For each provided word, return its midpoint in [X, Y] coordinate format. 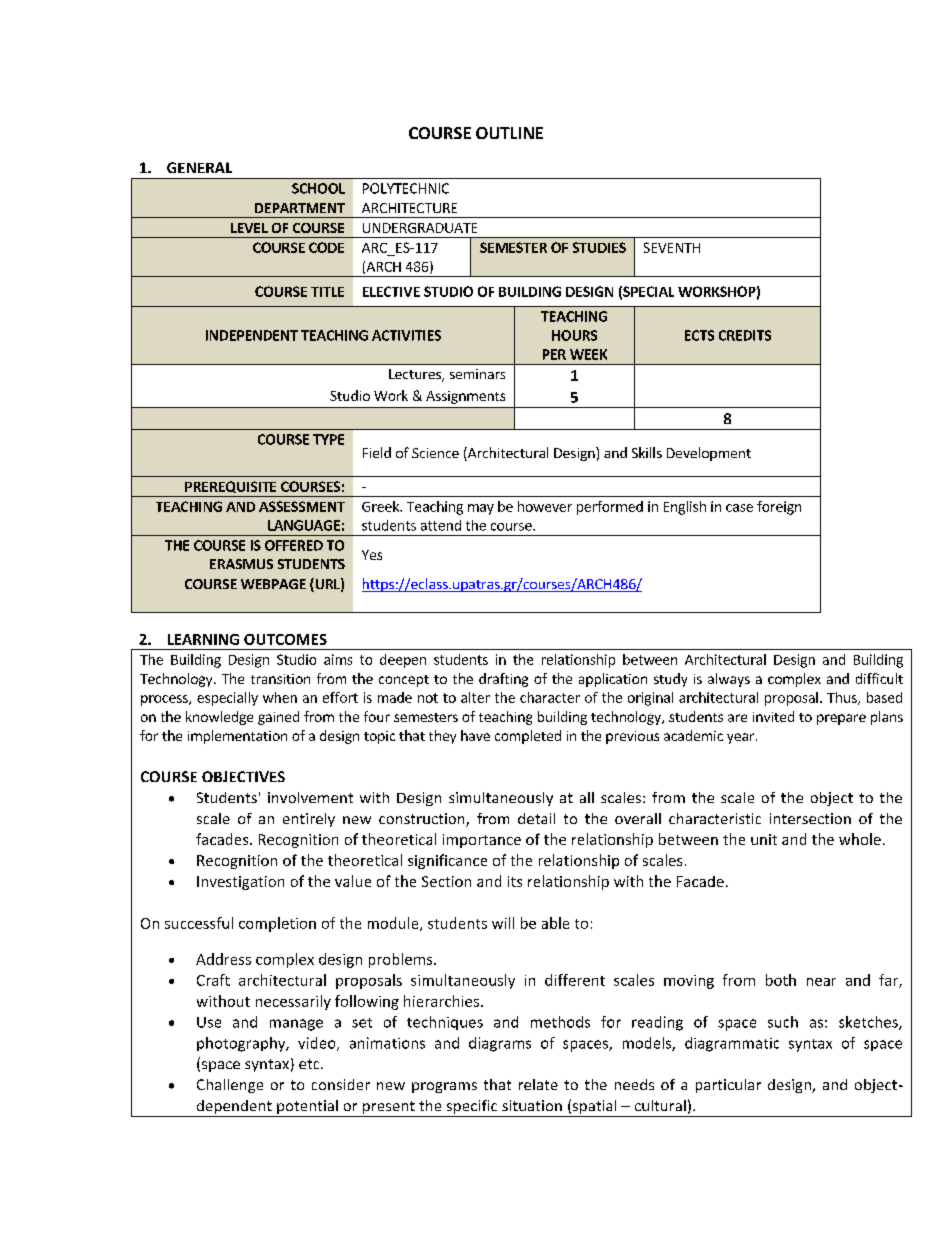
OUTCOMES [285, 639]
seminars [477, 374]
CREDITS [745, 335]
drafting [503, 680]
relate [538, 1084]
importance [482, 841]
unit [764, 839]
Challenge [230, 1086]
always [729, 680]
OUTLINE [509, 133]
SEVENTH [672, 247]
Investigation [240, 883]
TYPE [328, 439]
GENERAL [199, 167]
